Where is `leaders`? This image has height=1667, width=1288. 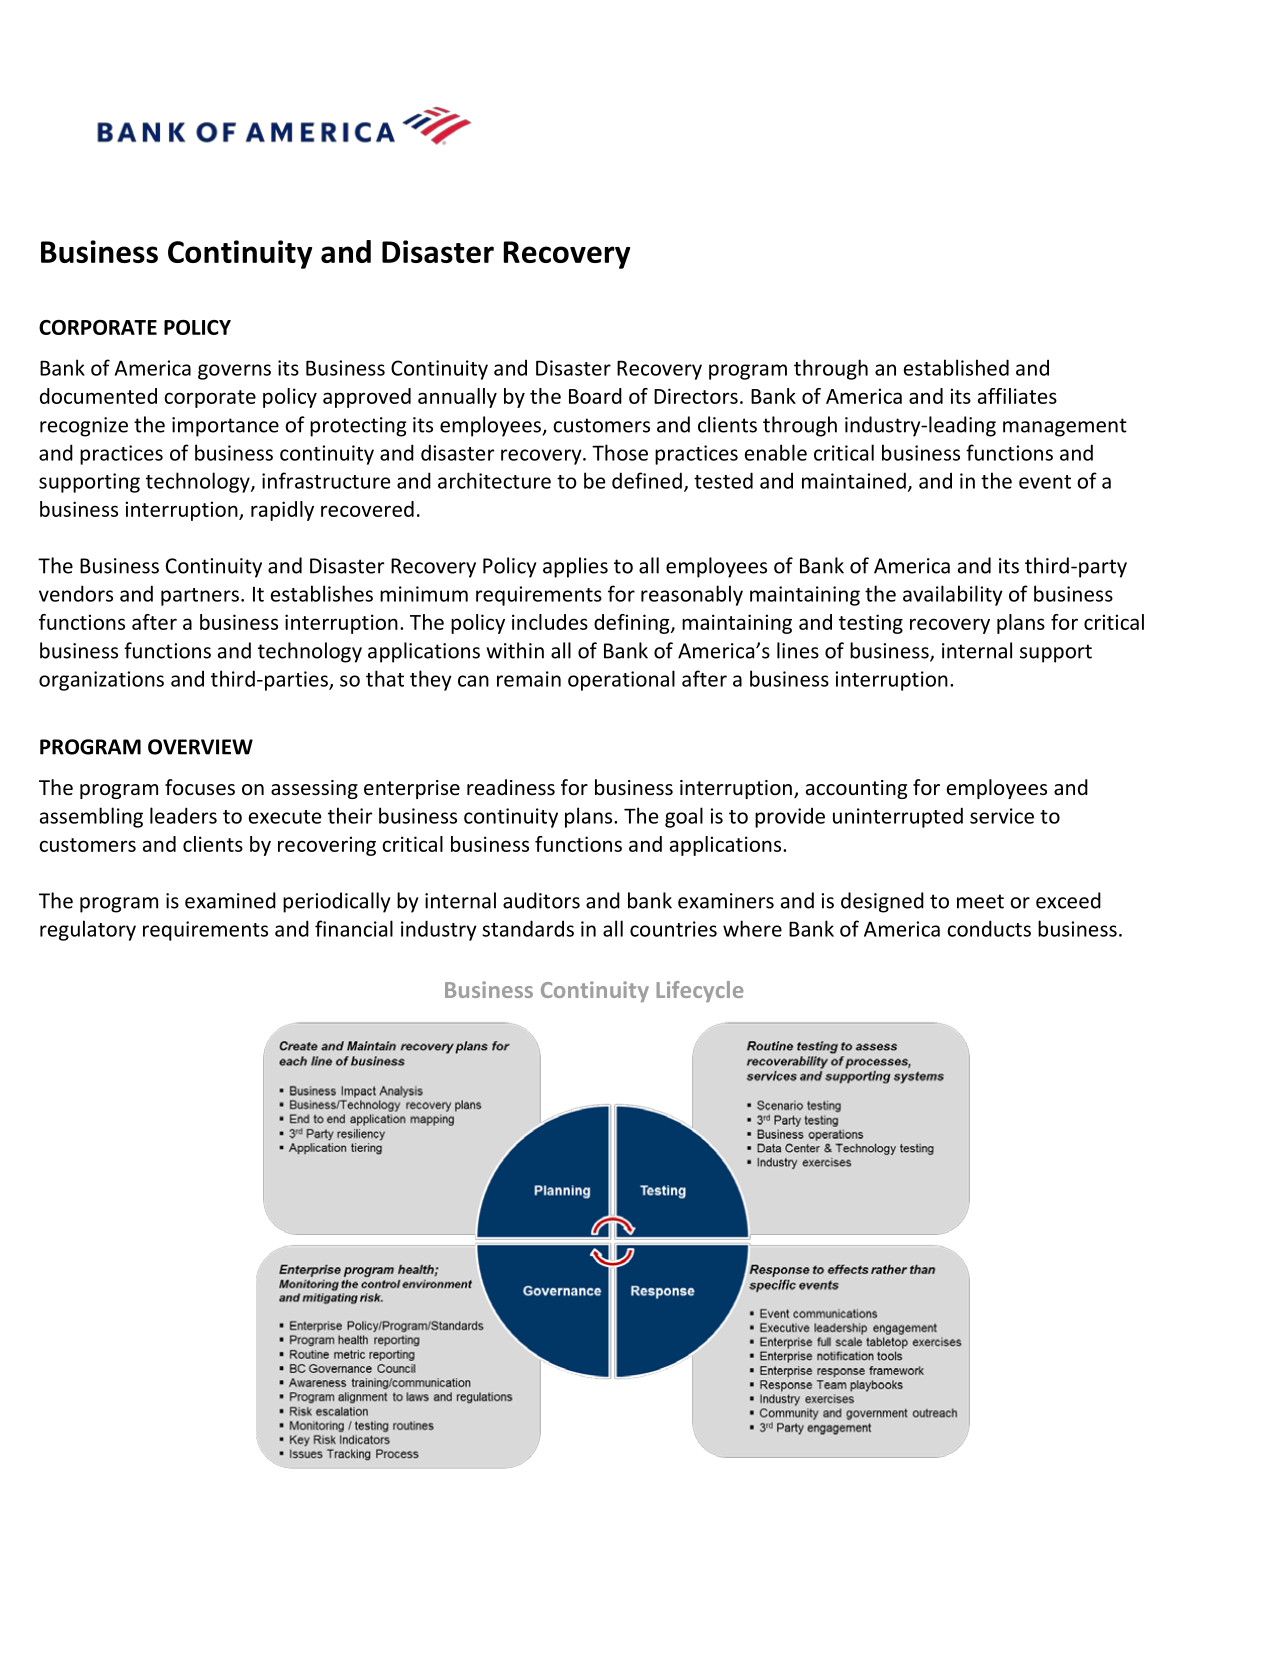 leaders is located at coordinates (183, 815).
